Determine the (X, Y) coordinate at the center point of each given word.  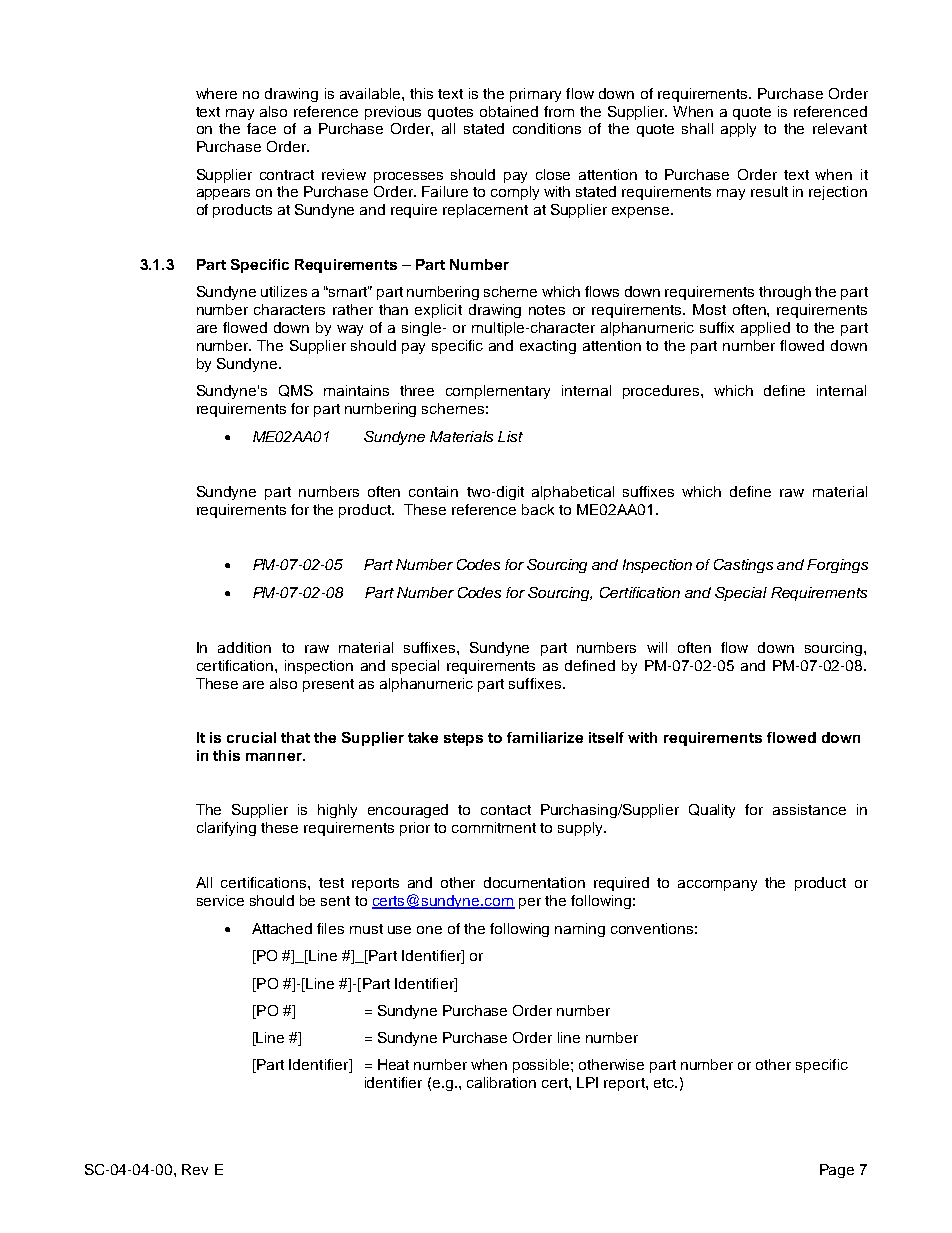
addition (244, 647)
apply (738, 130)
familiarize (545, 737)
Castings (743, 566)
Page (837, 1171)
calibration (501, 1082)
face (261, 128)
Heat (393, 1064)
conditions (547, 128)
